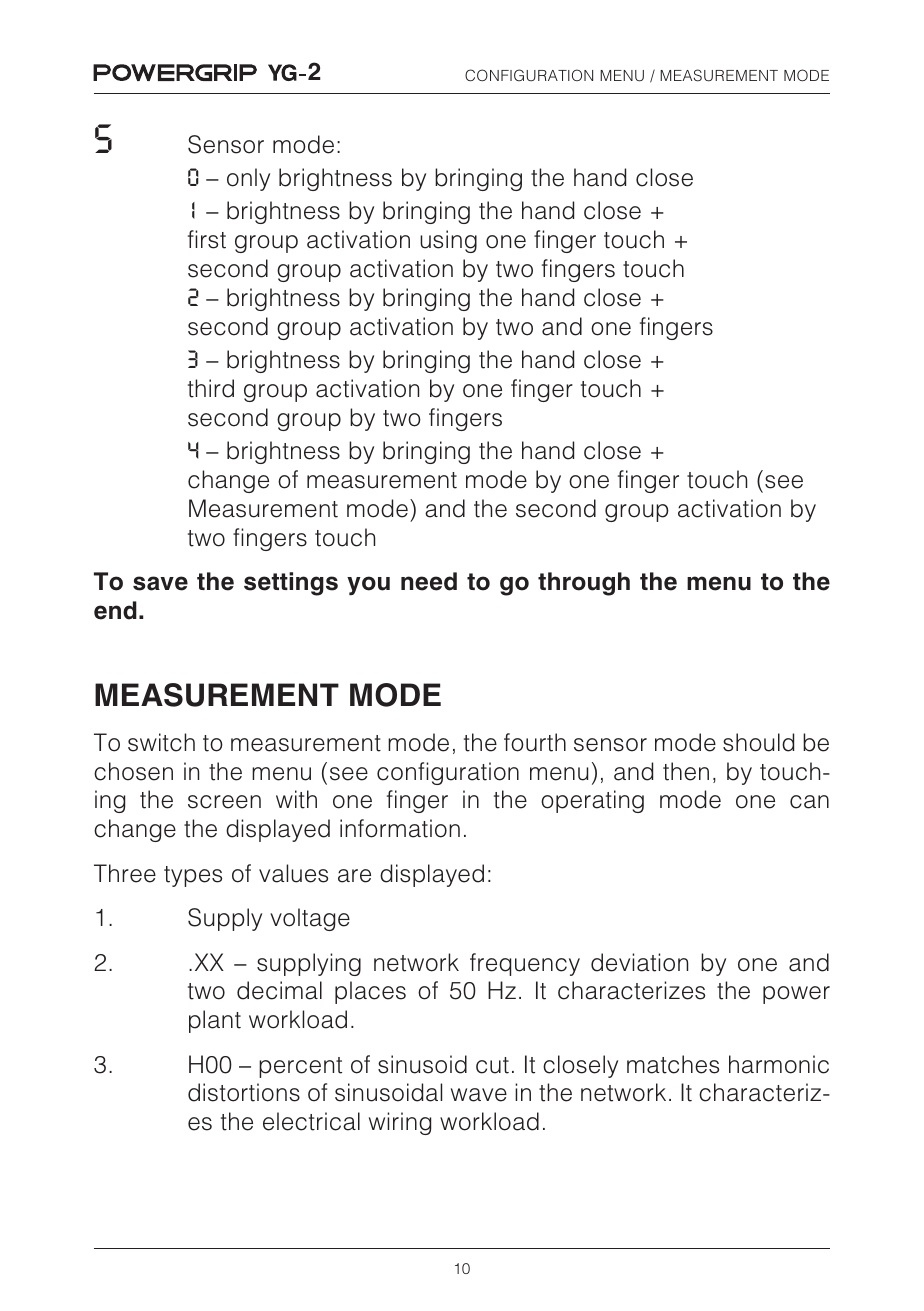  Describe the element at coordinates (224, 802) in the screenshot. I see `screen` at that location.
